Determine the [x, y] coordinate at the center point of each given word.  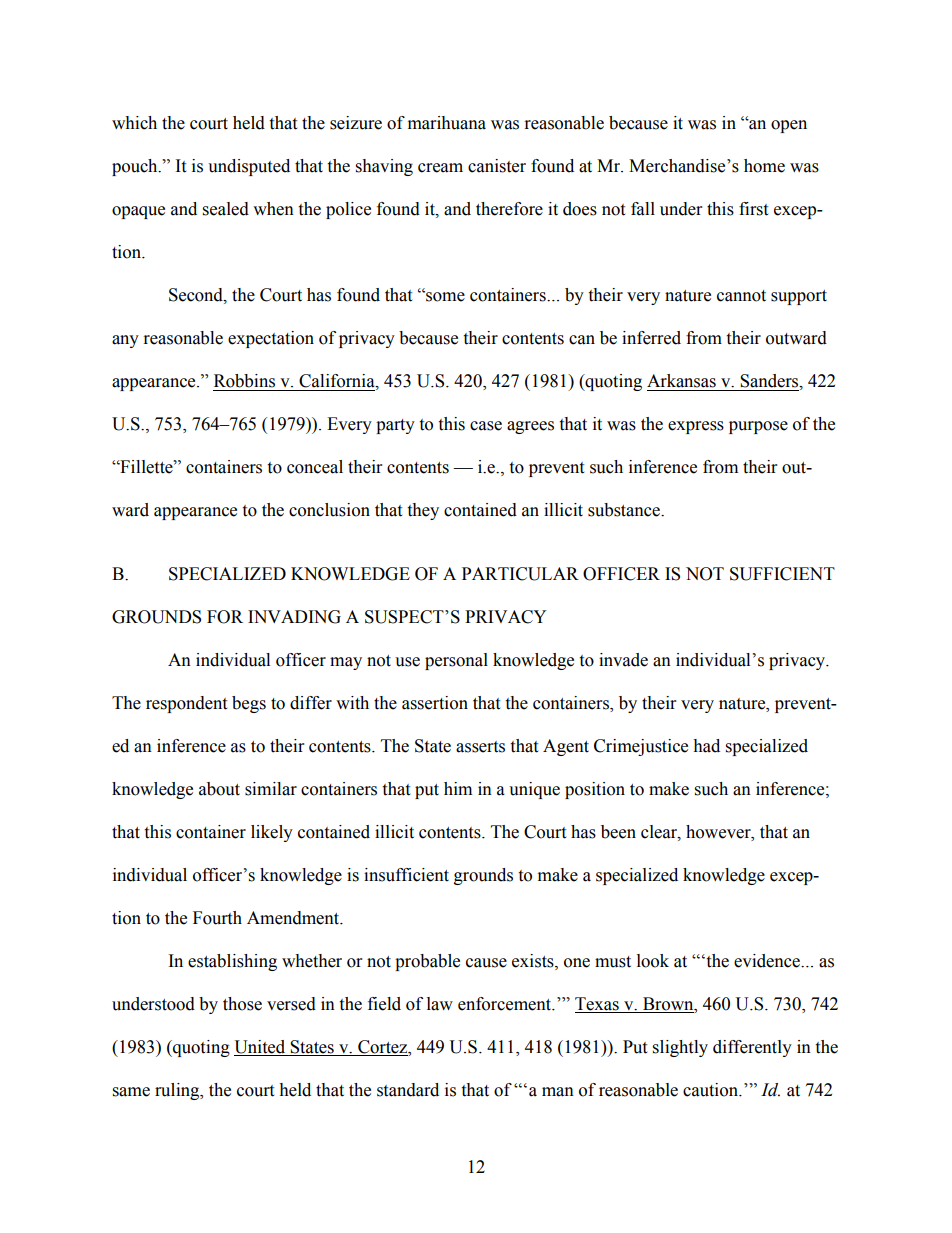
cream [440, 168]
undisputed [249, 167]
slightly [680, 1048]
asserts [480, 747]
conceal [315, 467]
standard [408, 1090]
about [219, 789]
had [706, 746]
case [486, 426]
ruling [178, 1091]
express [696, 427]
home [764, 166]
